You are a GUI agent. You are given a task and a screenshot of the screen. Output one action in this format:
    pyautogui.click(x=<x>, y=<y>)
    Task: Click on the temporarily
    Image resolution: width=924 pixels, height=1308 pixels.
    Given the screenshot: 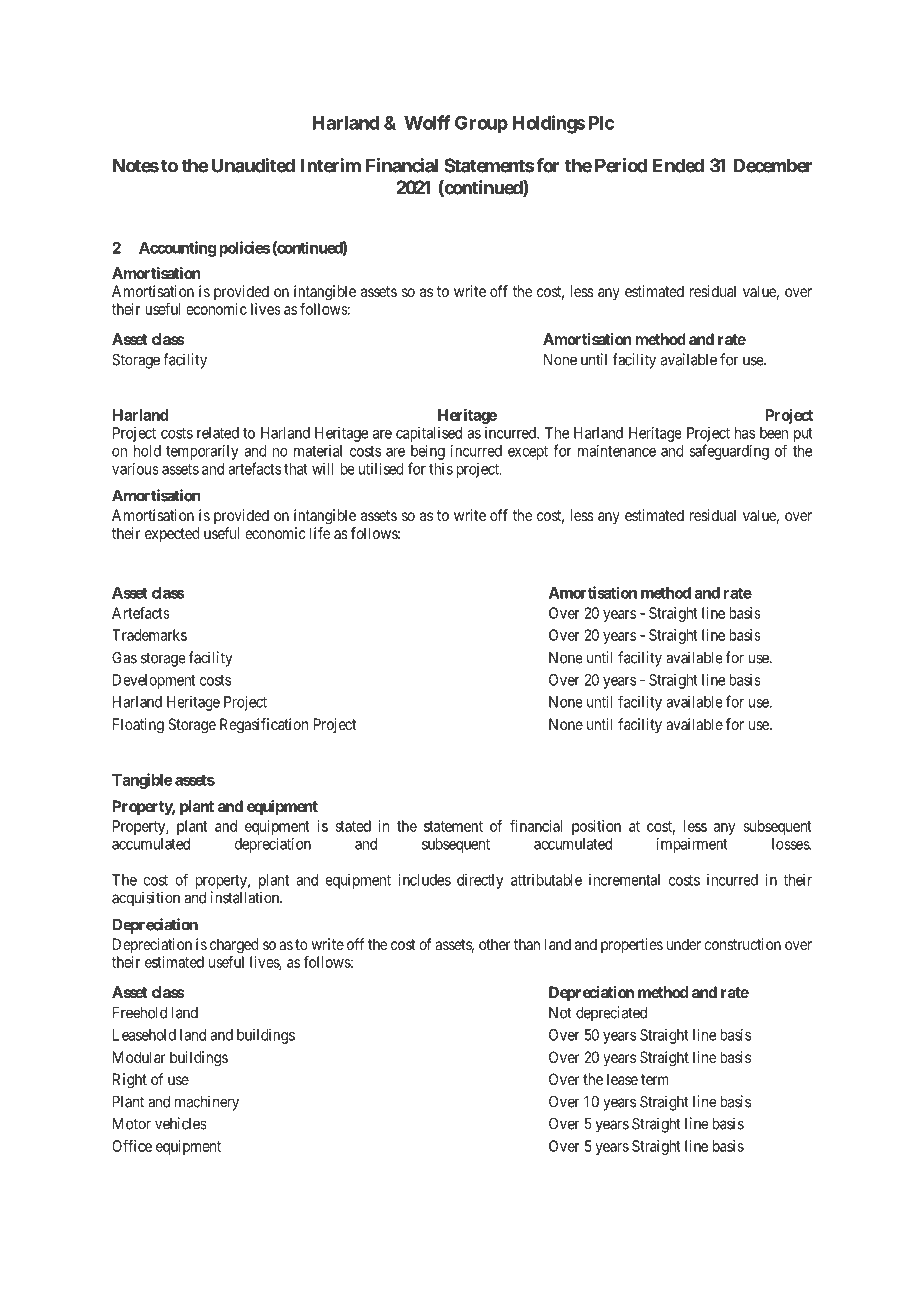 What is the action you would take?
    pyautogui.click(x=202, y=452)
